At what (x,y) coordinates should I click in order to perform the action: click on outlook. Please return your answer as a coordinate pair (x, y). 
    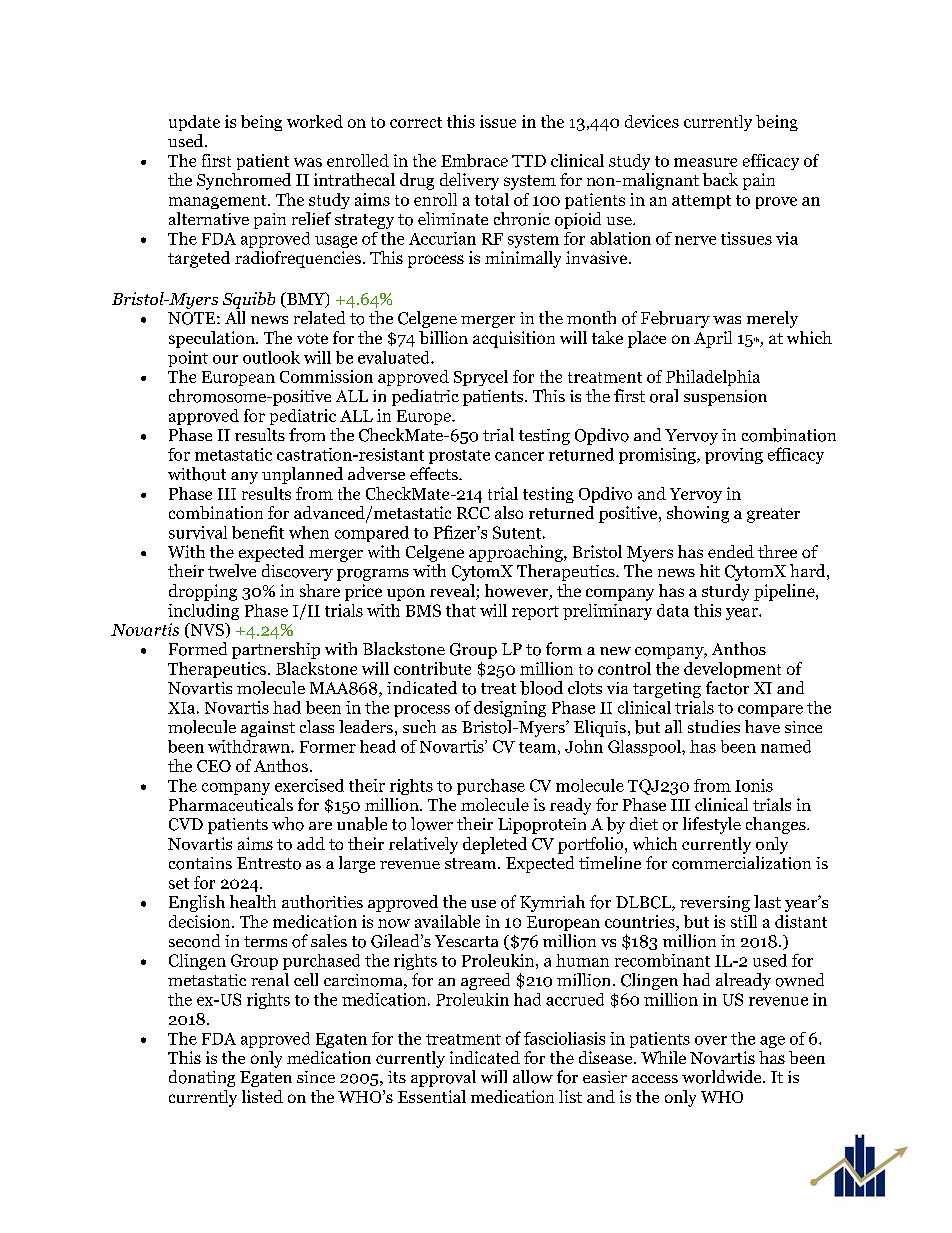
    Looking at the image, I should click on (271, 357).
